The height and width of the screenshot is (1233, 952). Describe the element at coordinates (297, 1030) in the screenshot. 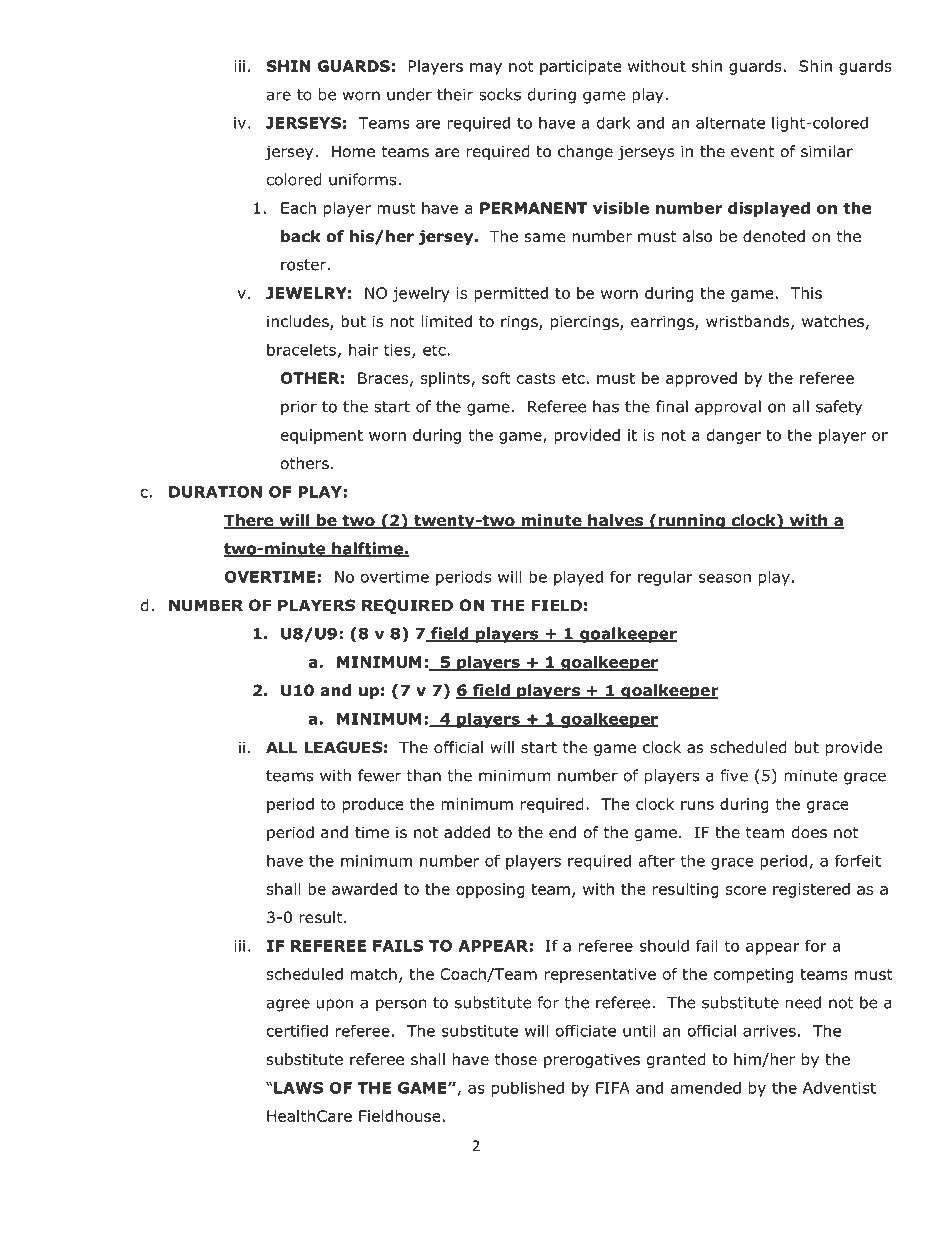

I see `certified` at that location.
